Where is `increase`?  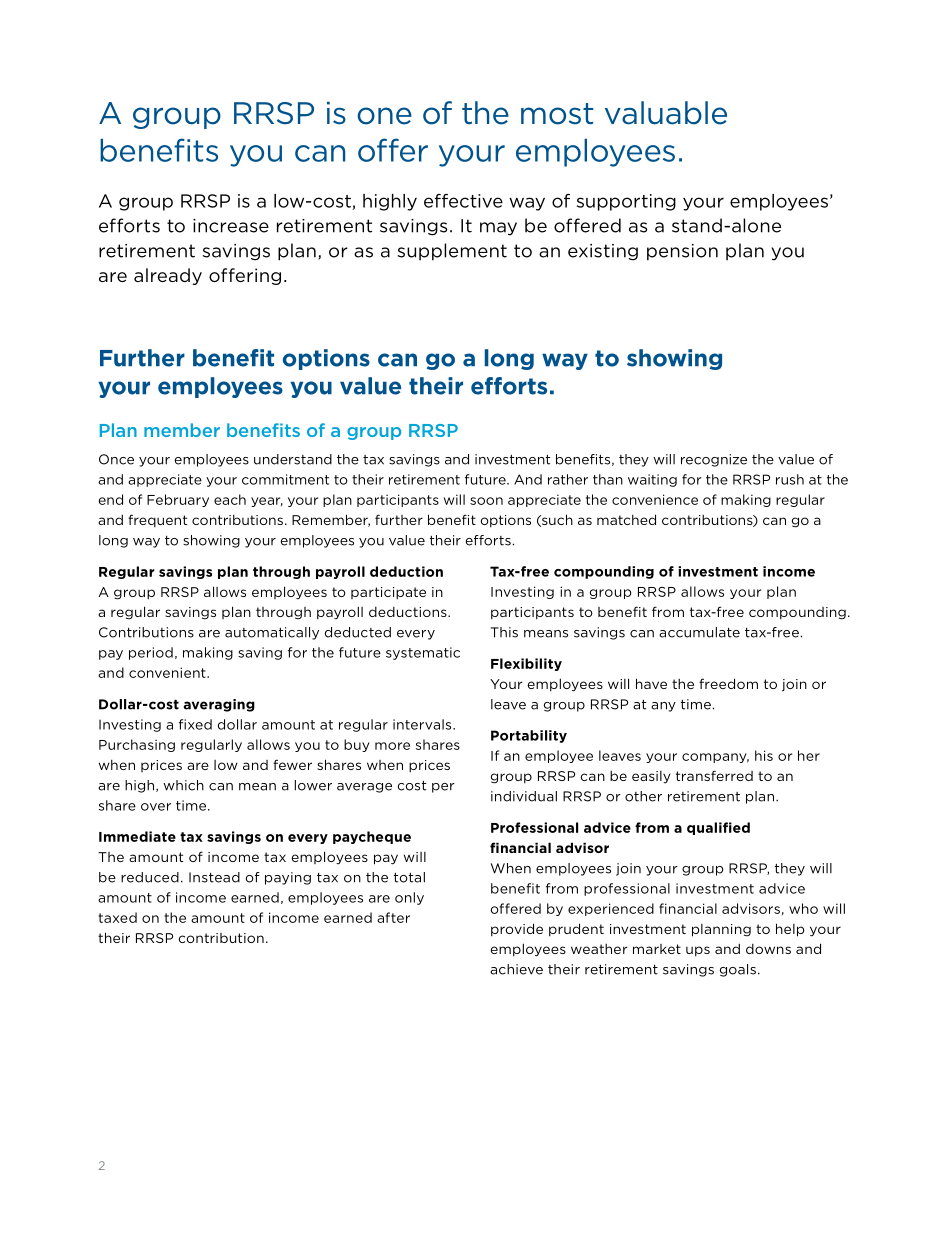
increase is located at coordinates (231, 226).
